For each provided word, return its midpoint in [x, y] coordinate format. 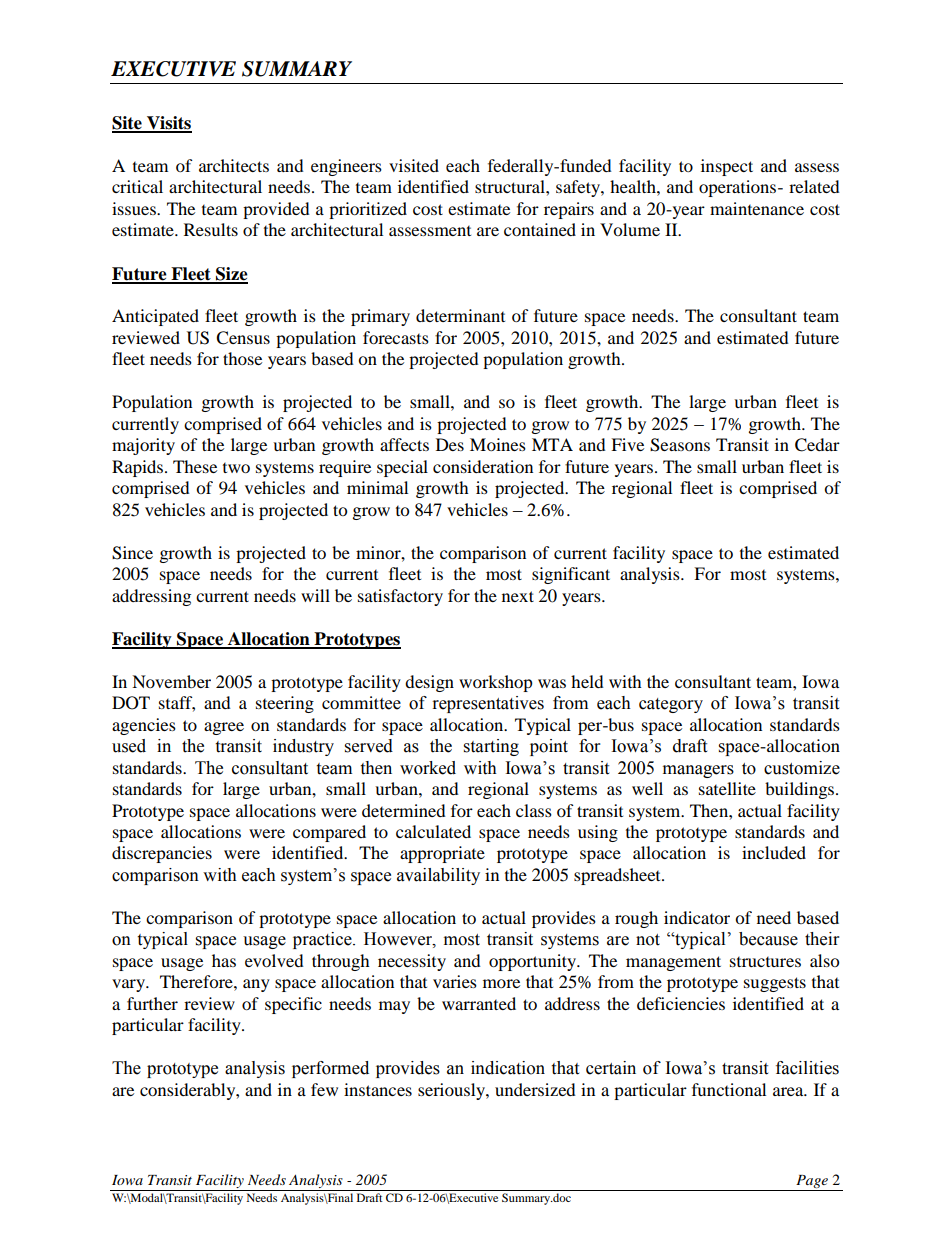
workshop [496, 683]
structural [511, 186]
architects [234, 165]
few [324, 1089]
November [171, 681]
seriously [452, 1091]
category [671, 705]
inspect [727, 167]
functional [729, 1089]
